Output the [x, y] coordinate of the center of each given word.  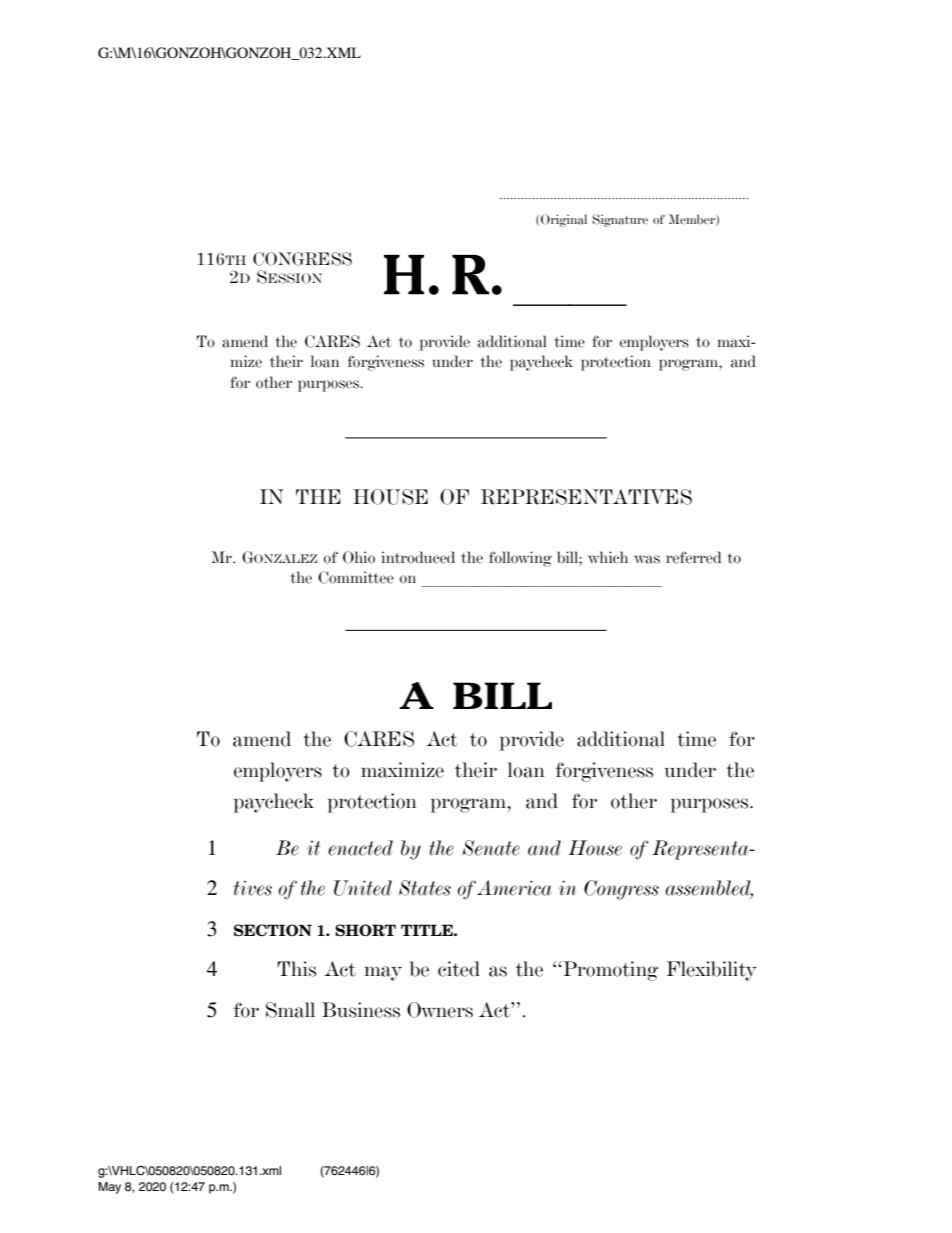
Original [564, 220]
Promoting [609, 971]
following [520, 559]
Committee [356, 577]
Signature [620, 220]
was [647, 559]
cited [459, 969]
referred [693, 557]
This [296, 969]
